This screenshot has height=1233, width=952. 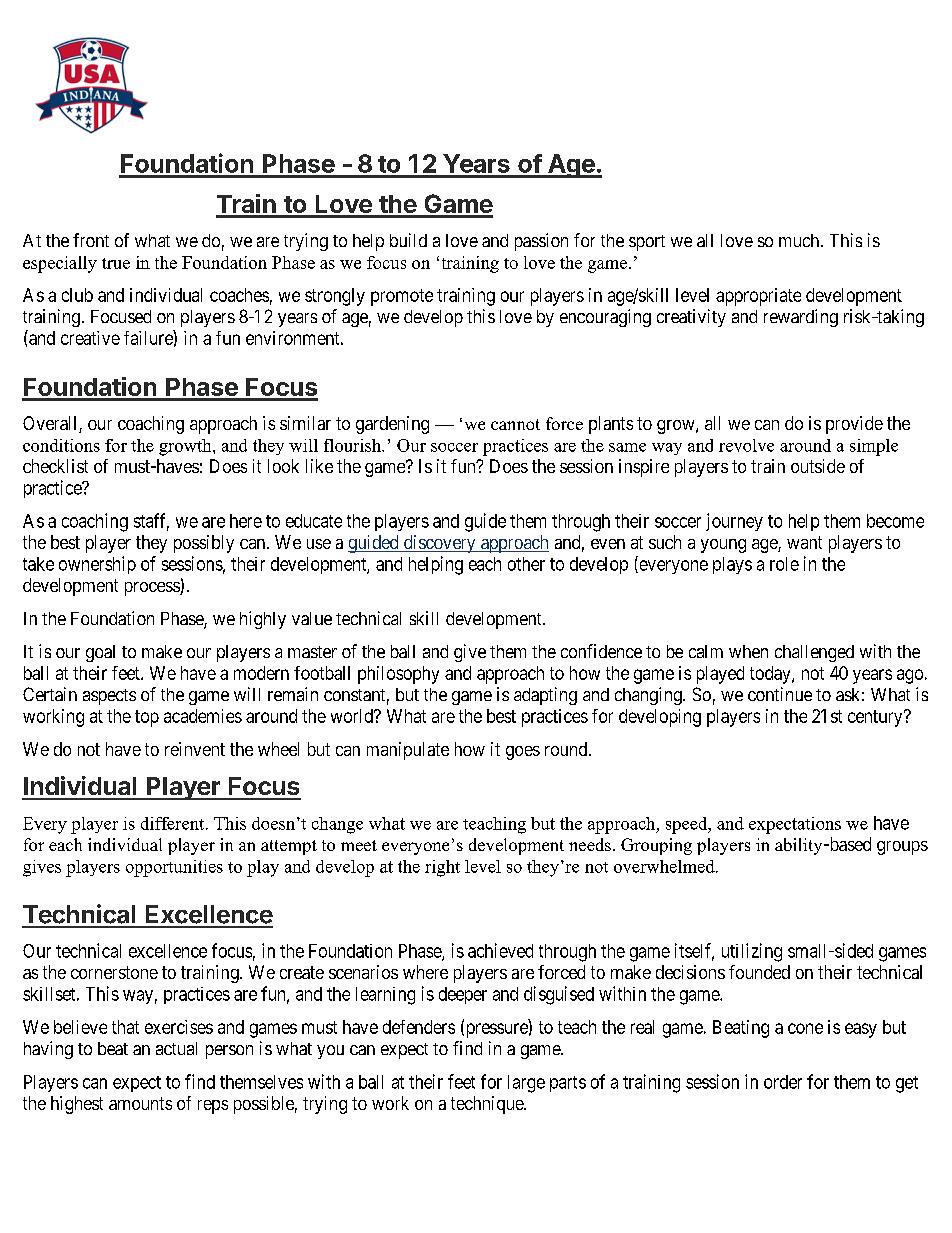 I want to click on passion, so click(x=541, y=242).
